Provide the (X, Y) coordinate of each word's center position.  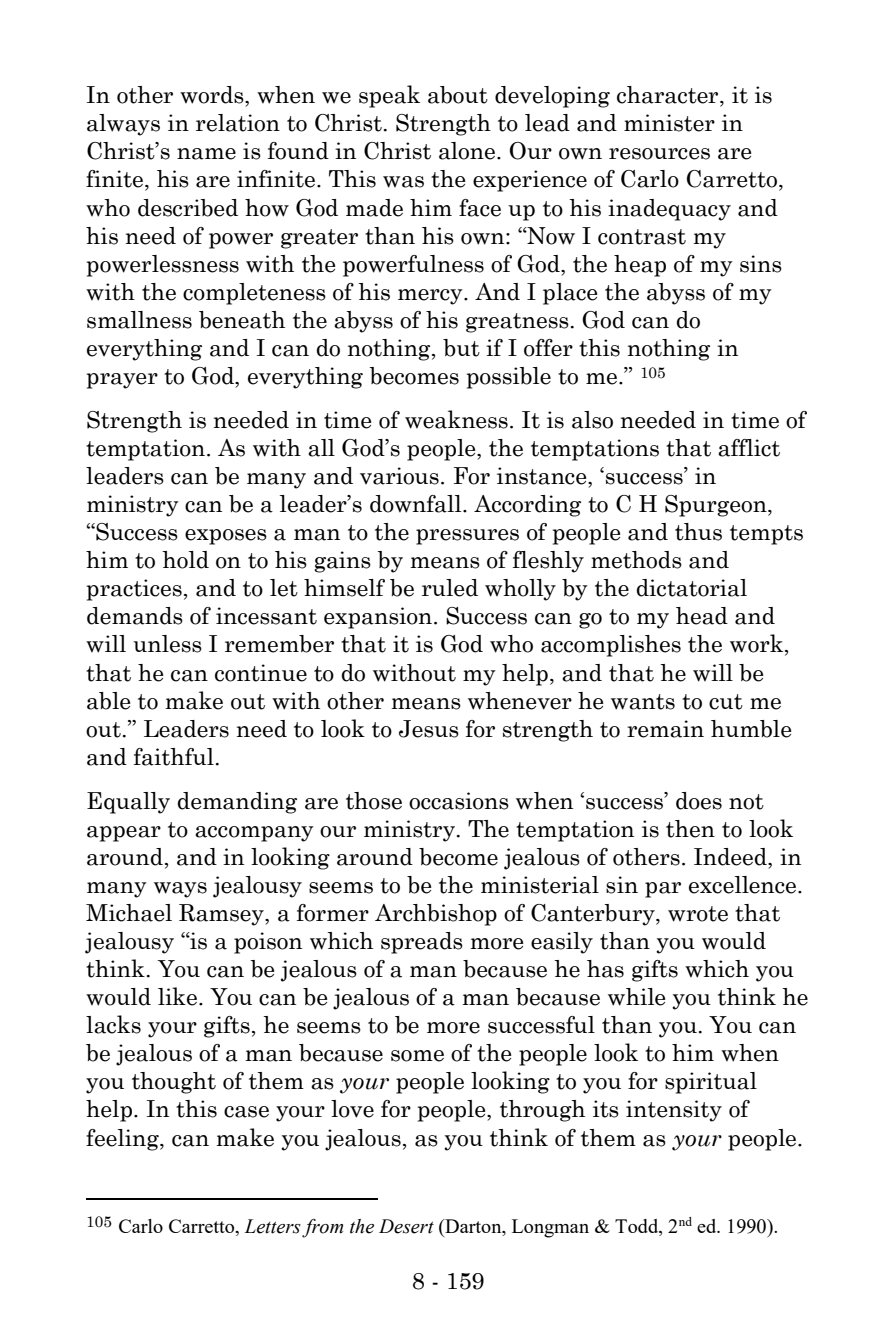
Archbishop (436, 915)
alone (468, 151)
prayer (122, 381)
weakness (456, 419)
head (702, 616)
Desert (406, 1226)
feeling (123, 1140)
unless (167, 644)
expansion (378, 618)
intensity (674, 1111)
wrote (698, 914)
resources (659, 154)
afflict (749, 448)
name (206, 154)
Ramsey (222, 915)
